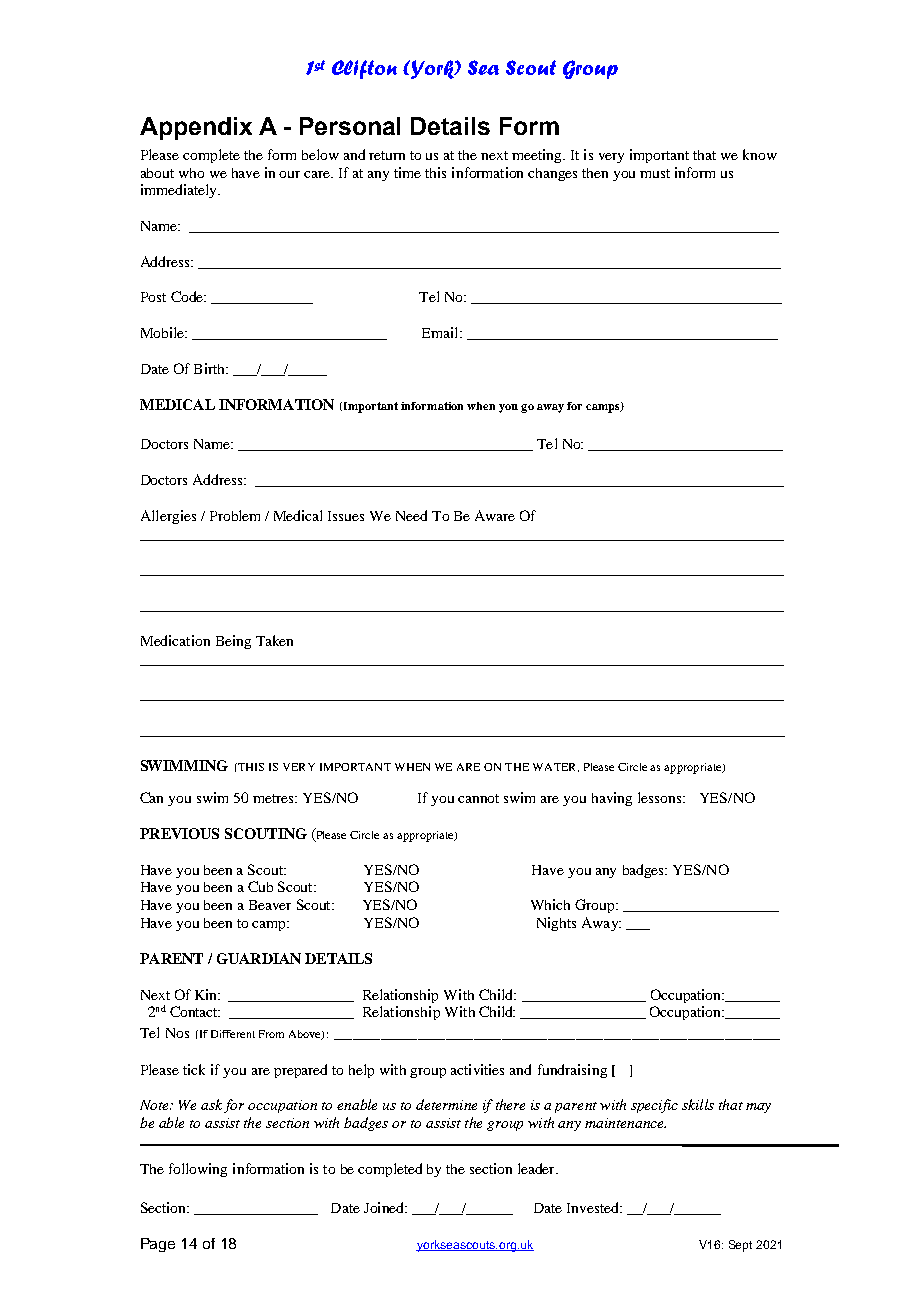 The height and width of the screenshot is (1308, 924). What do you see at coordinates (655, 173) in the screenshot?
I see `must` at bounding box center [655, 173].
